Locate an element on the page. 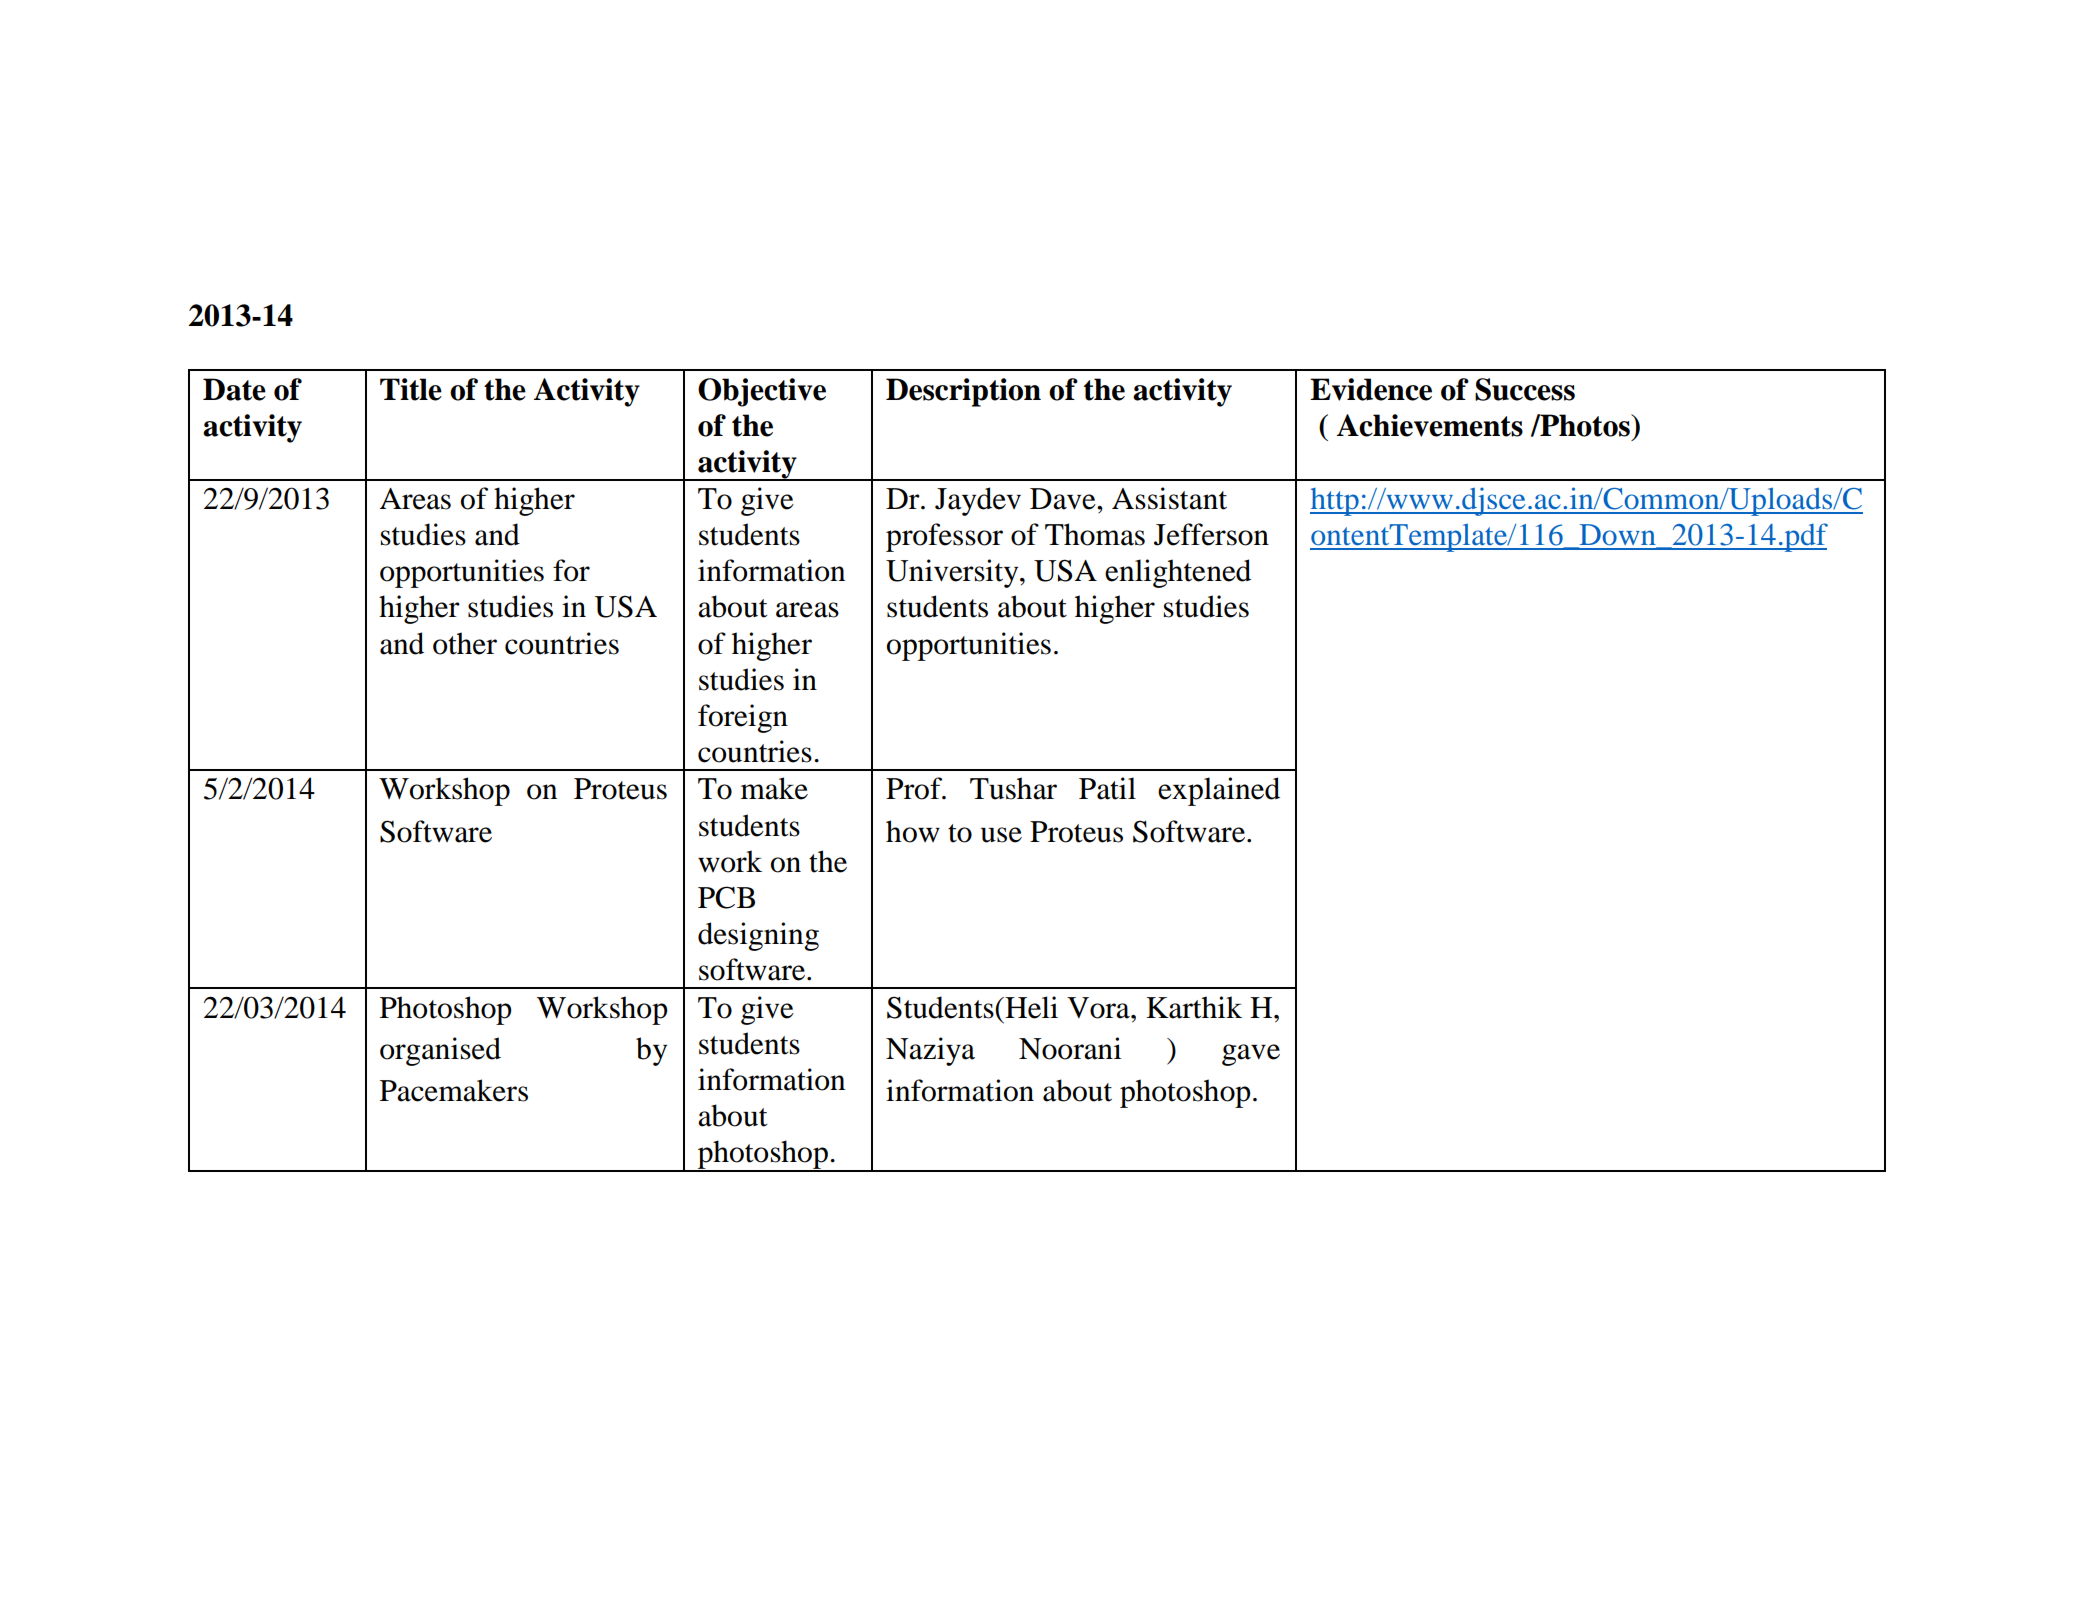 The height and width of the document is (1603, 2074). Description is located at coordinates (963, 392).
